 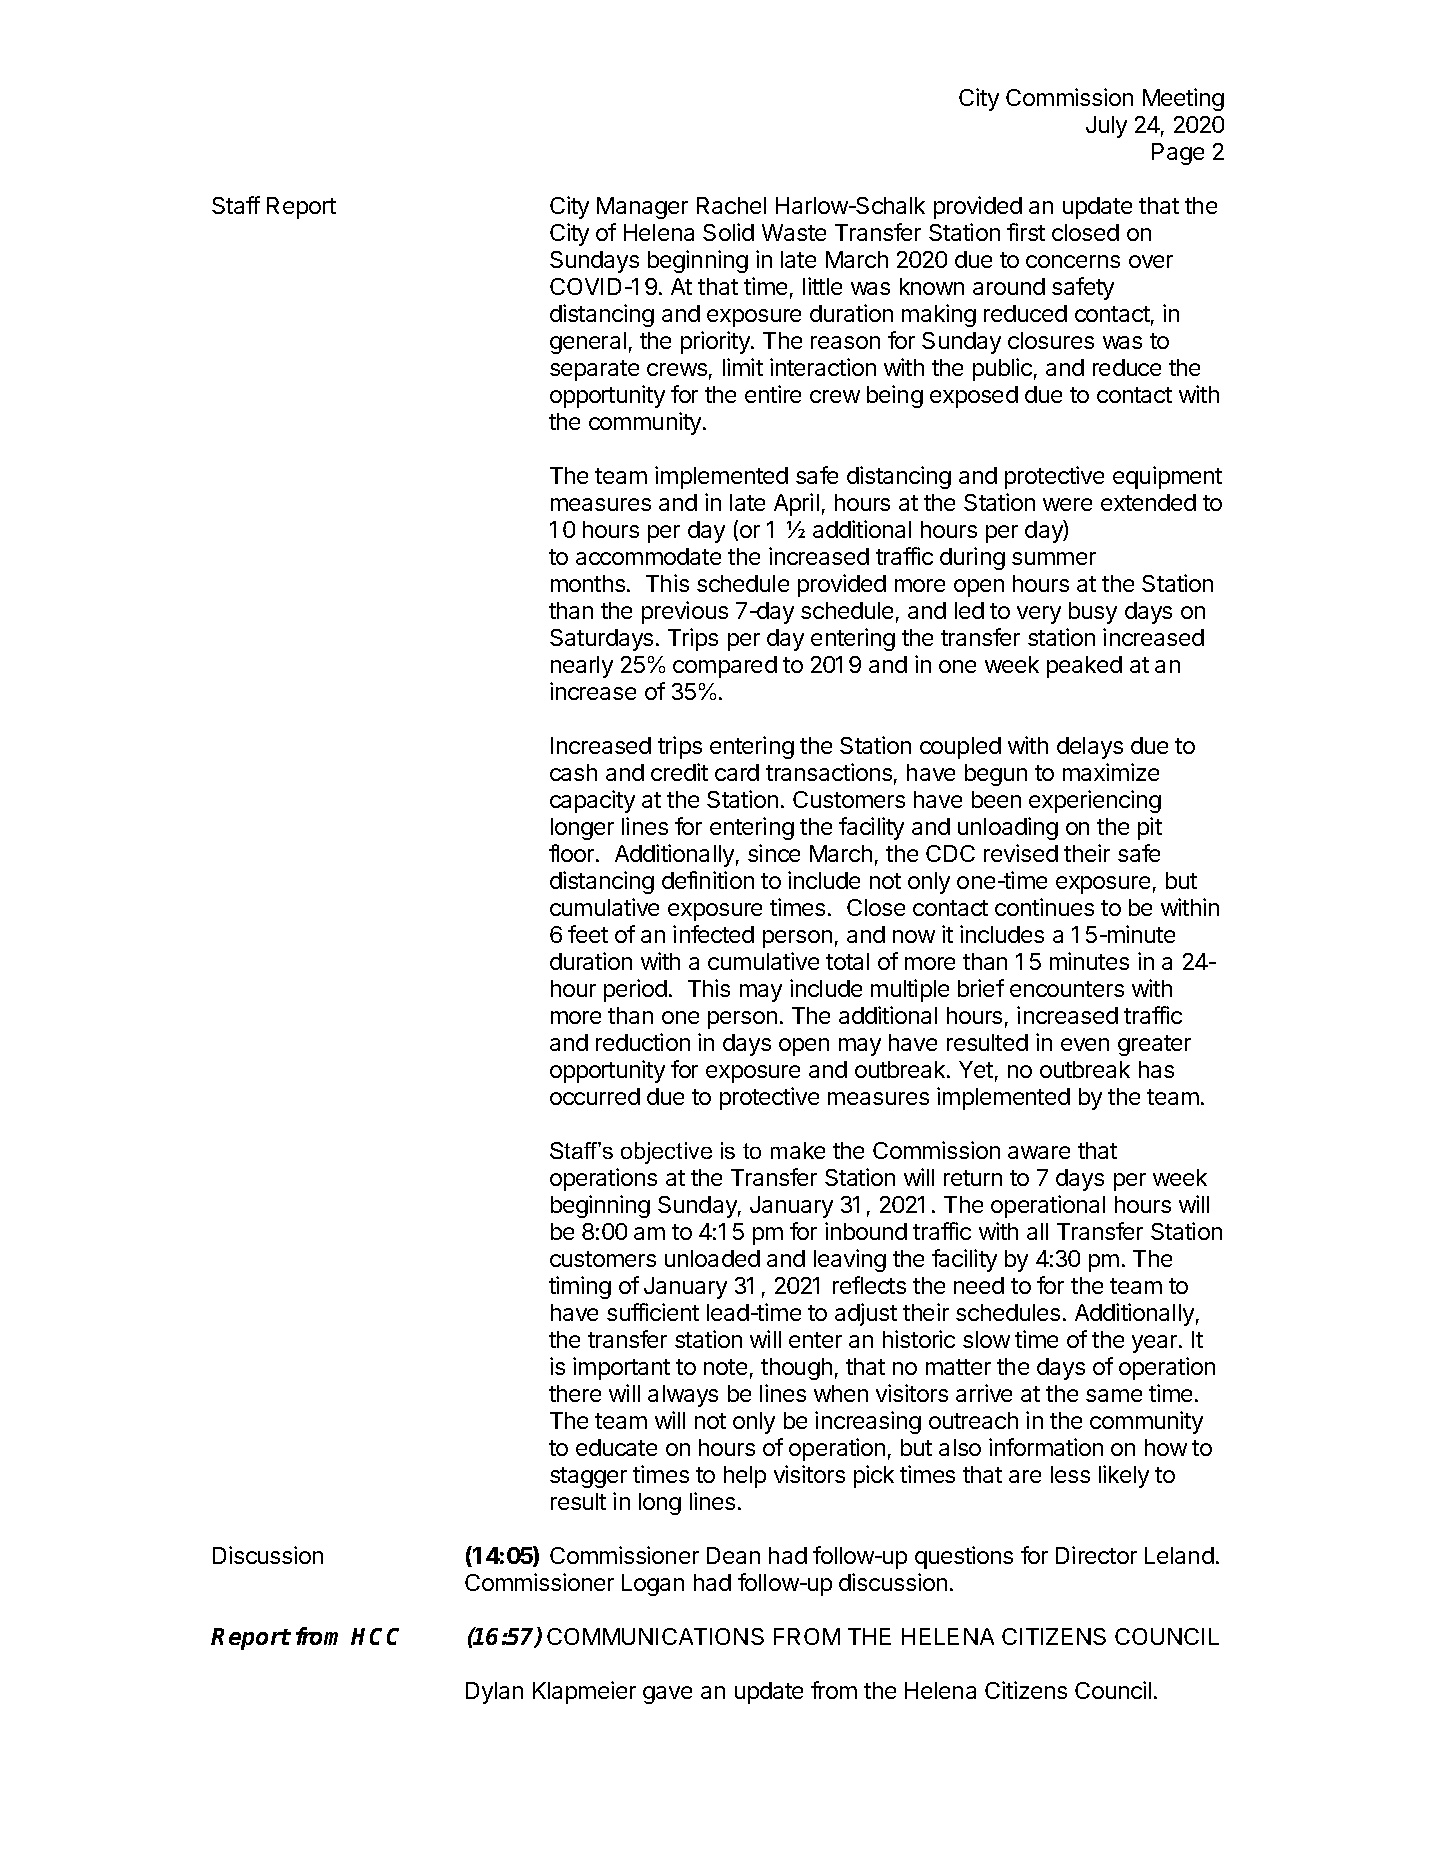 I want to click on total, so click(x=847, y=961).
